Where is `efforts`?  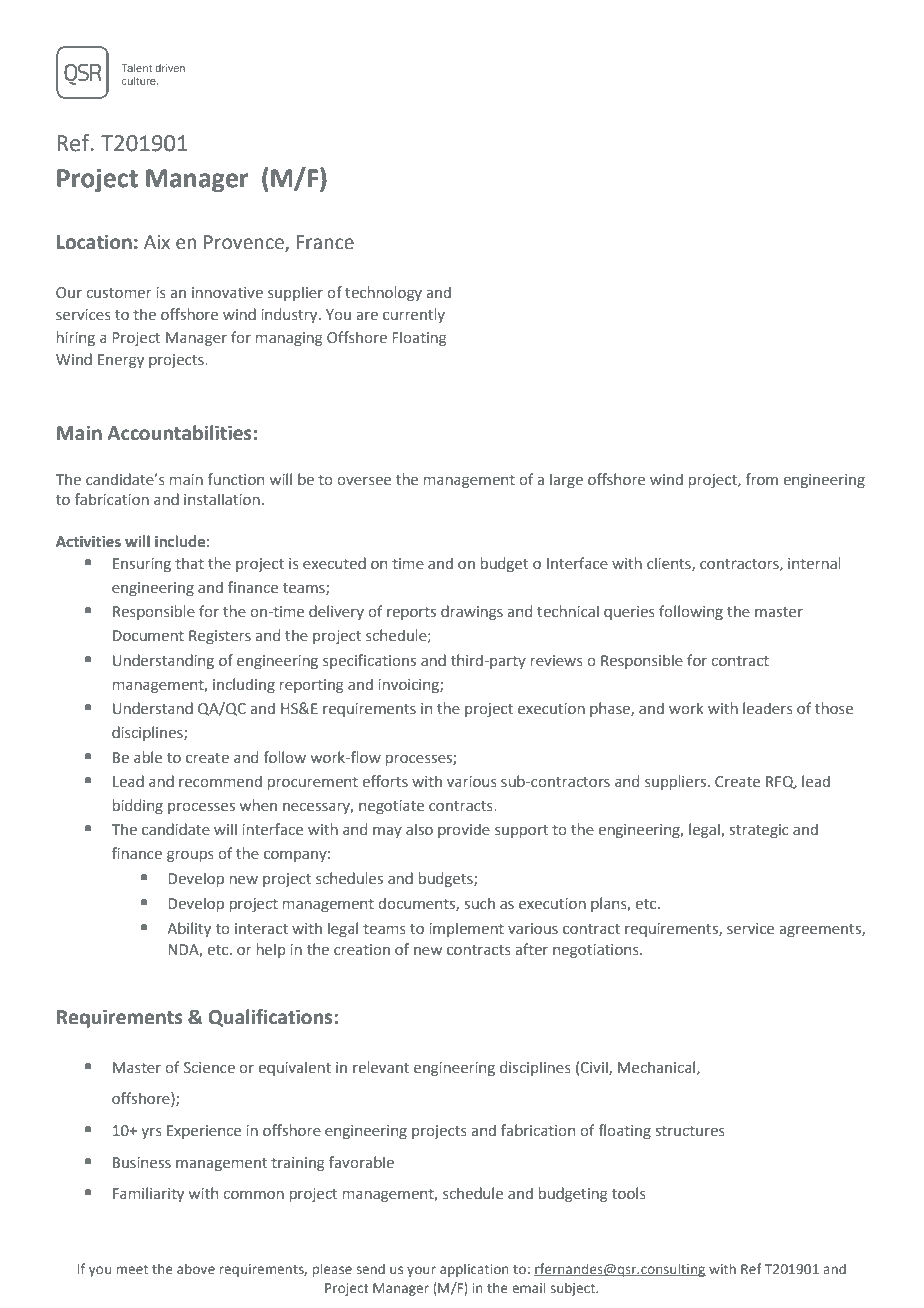 efforts is located at coordinates (385, 781).
